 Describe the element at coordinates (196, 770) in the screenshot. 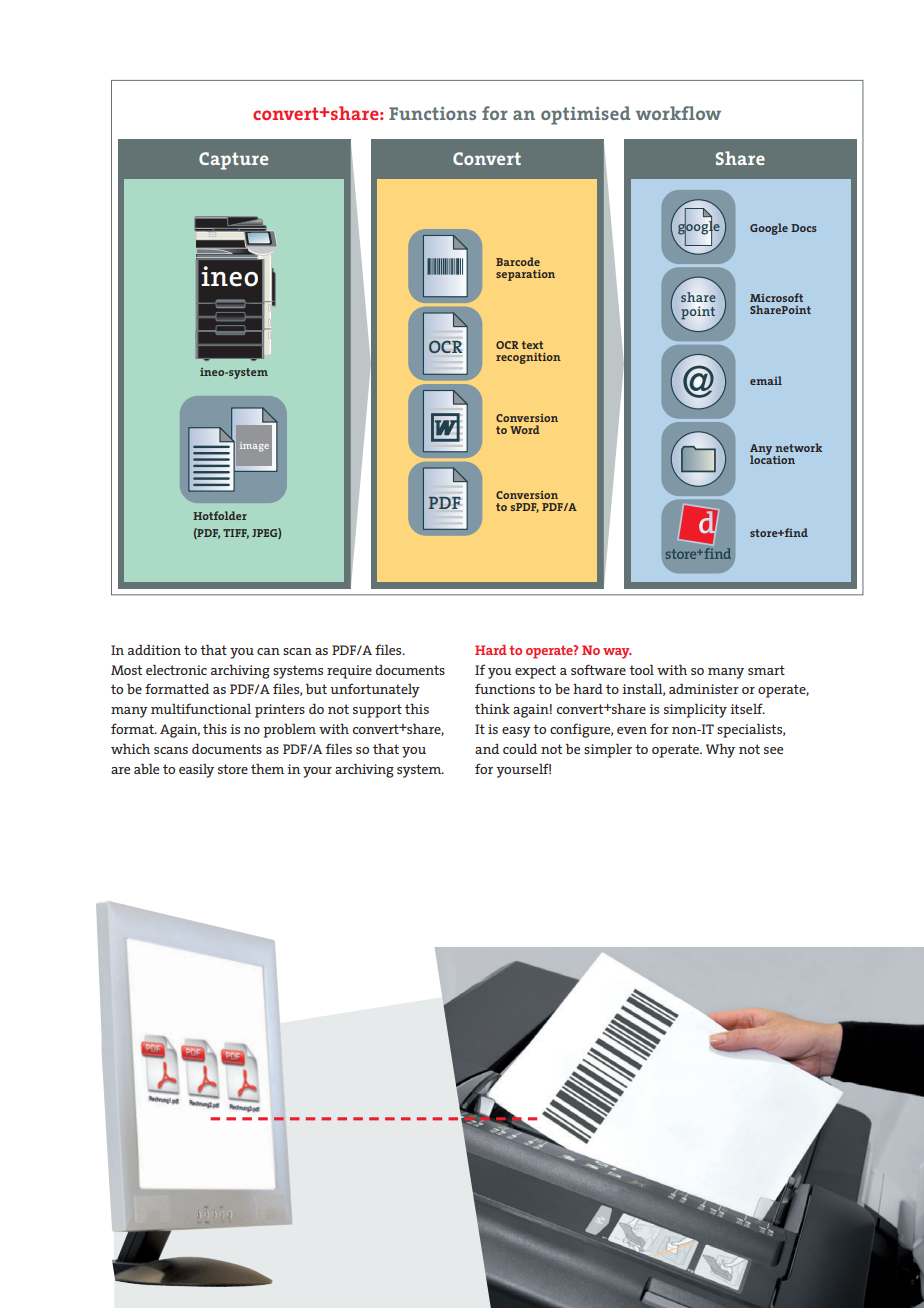

I see `easily` at that location.
